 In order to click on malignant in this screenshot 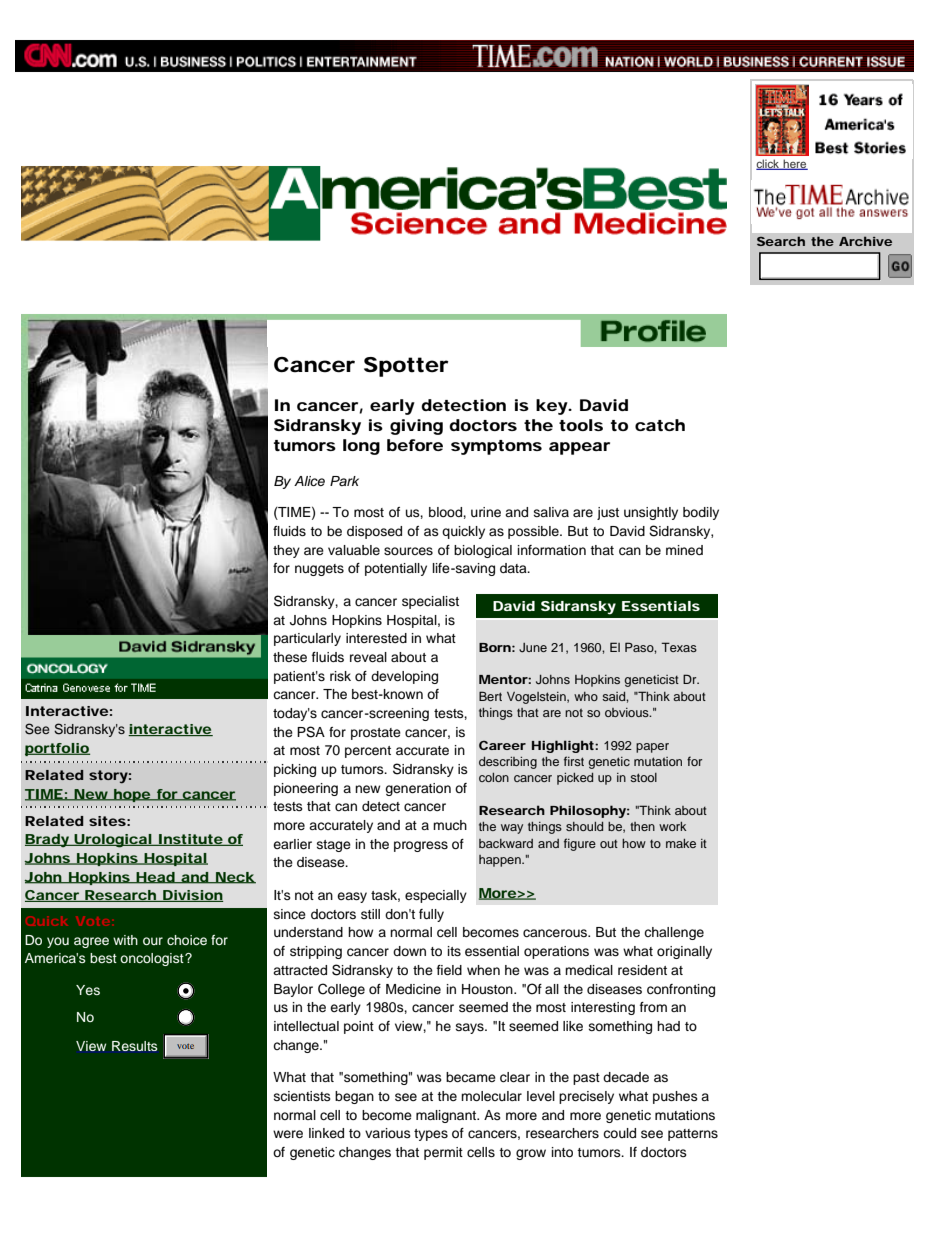, I will do `click(447, 1116)`.
